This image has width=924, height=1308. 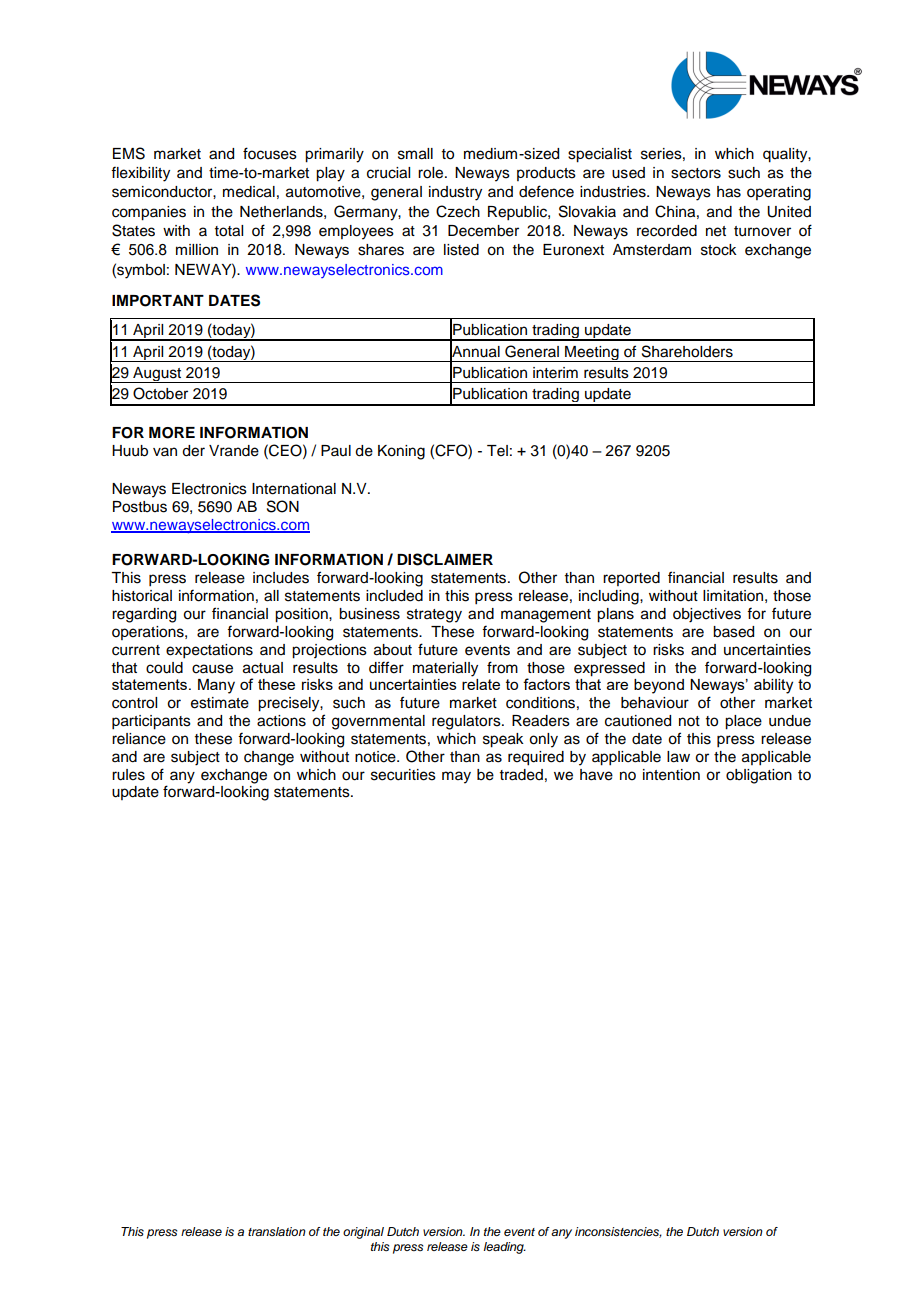 What do you see at coordinates (631, 579) in the image?
I see `reported` at bounding box center [631, 579].
